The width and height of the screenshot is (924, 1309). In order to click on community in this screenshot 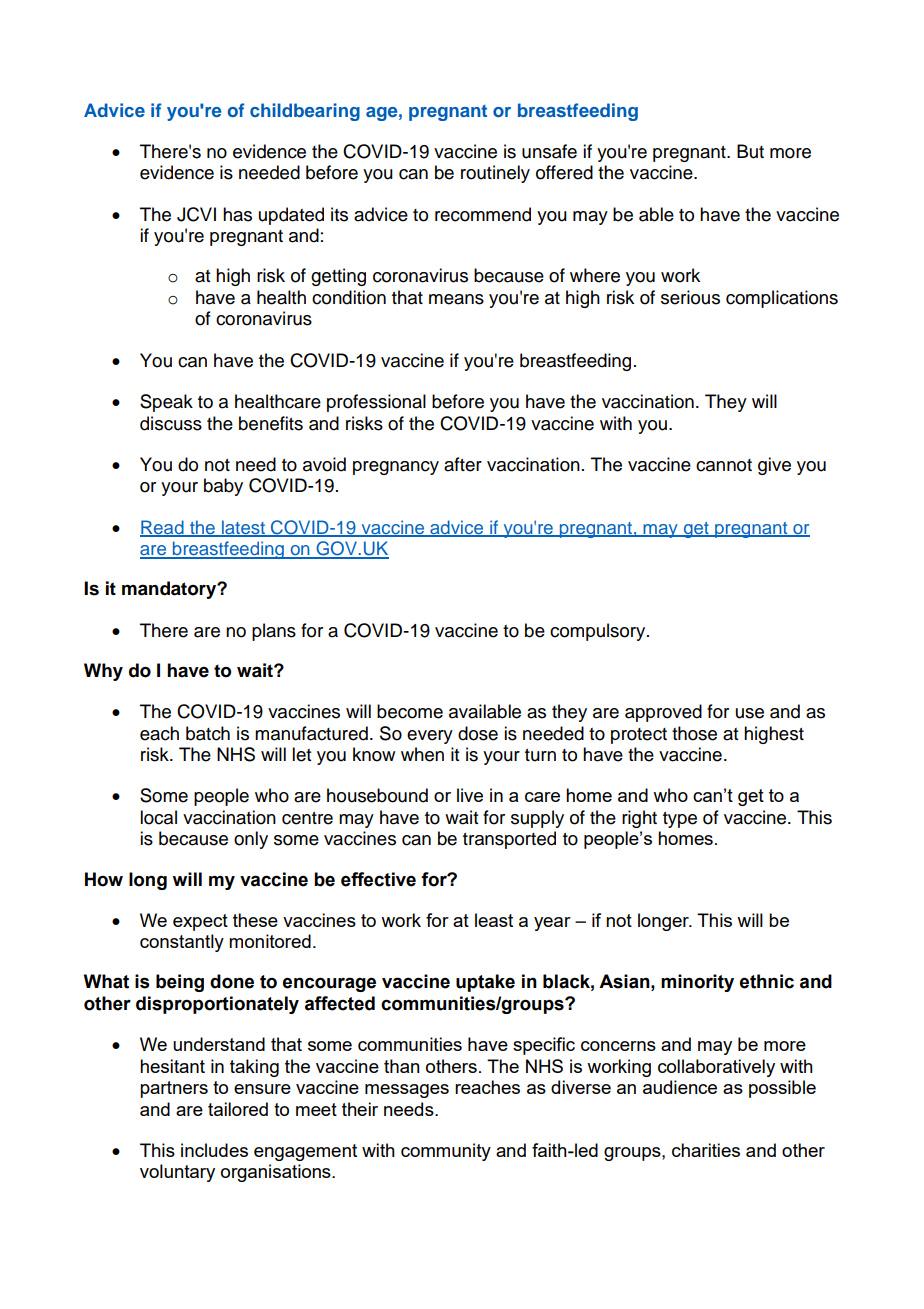, I will do `click(446, 1152)`.
